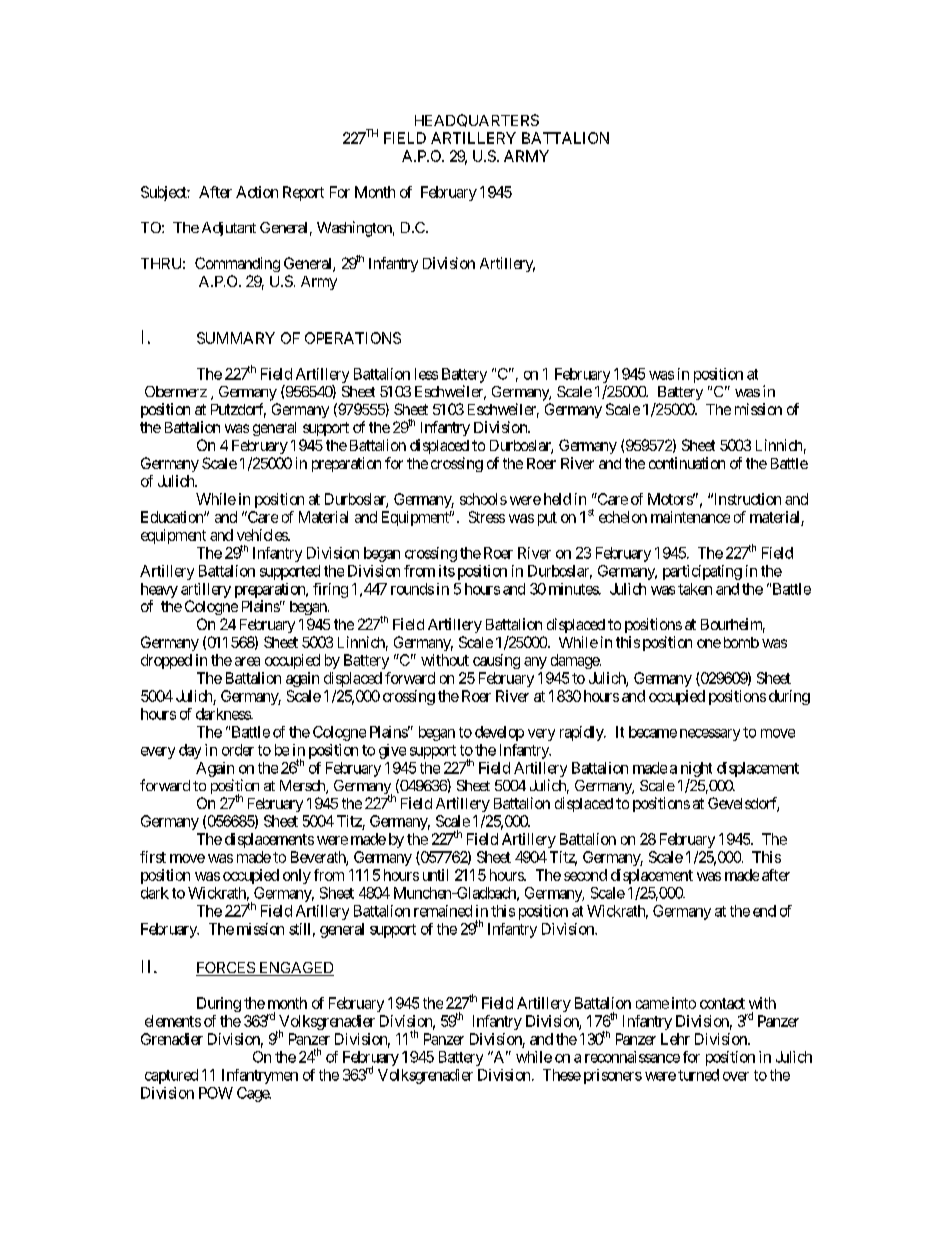  I want to click on order, so click(238, 750).
